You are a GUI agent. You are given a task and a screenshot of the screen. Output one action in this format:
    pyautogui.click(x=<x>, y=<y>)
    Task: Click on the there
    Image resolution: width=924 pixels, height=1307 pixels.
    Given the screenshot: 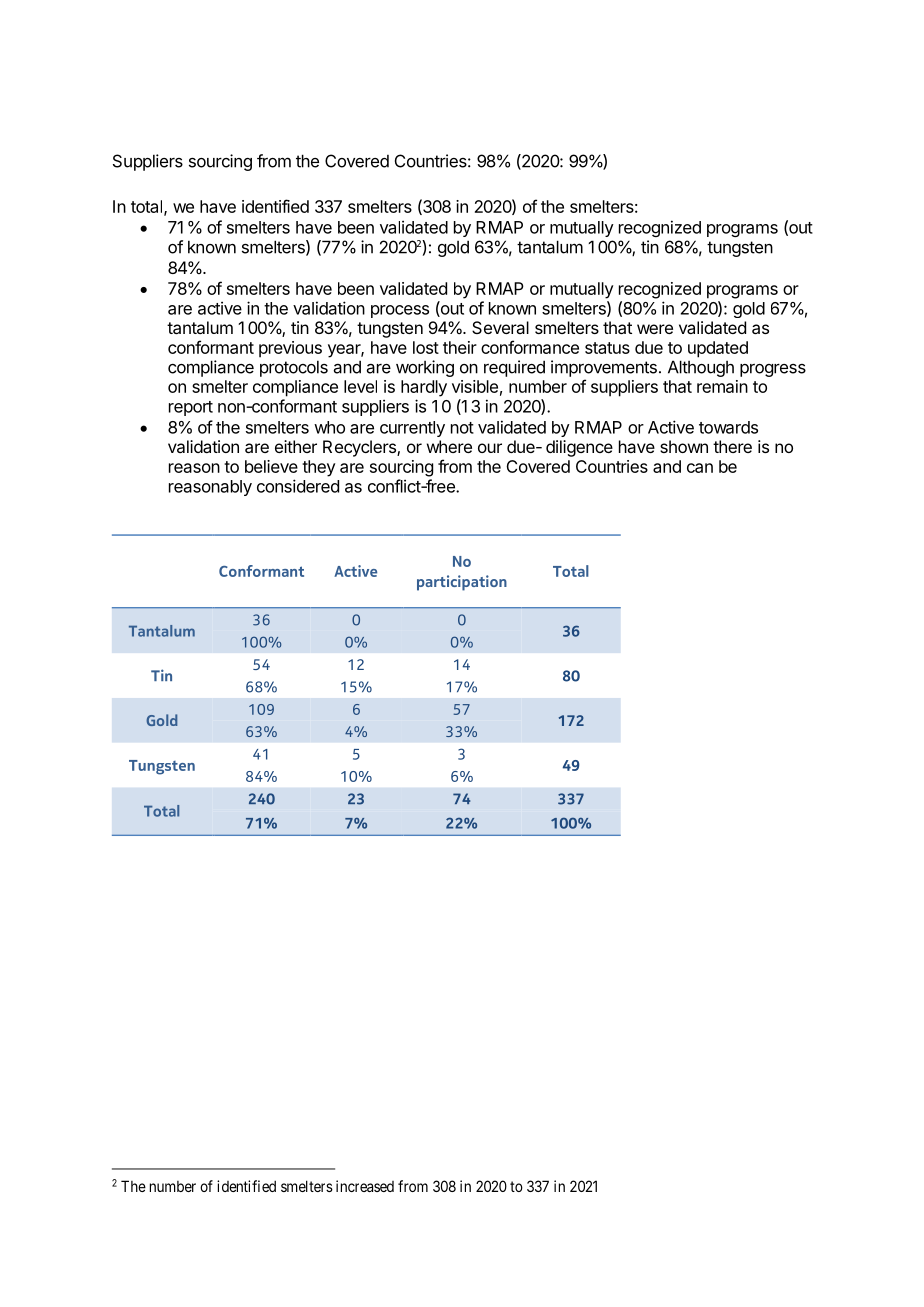 What is the action you would take?
    pyautogui.click(x=732, y=446)
